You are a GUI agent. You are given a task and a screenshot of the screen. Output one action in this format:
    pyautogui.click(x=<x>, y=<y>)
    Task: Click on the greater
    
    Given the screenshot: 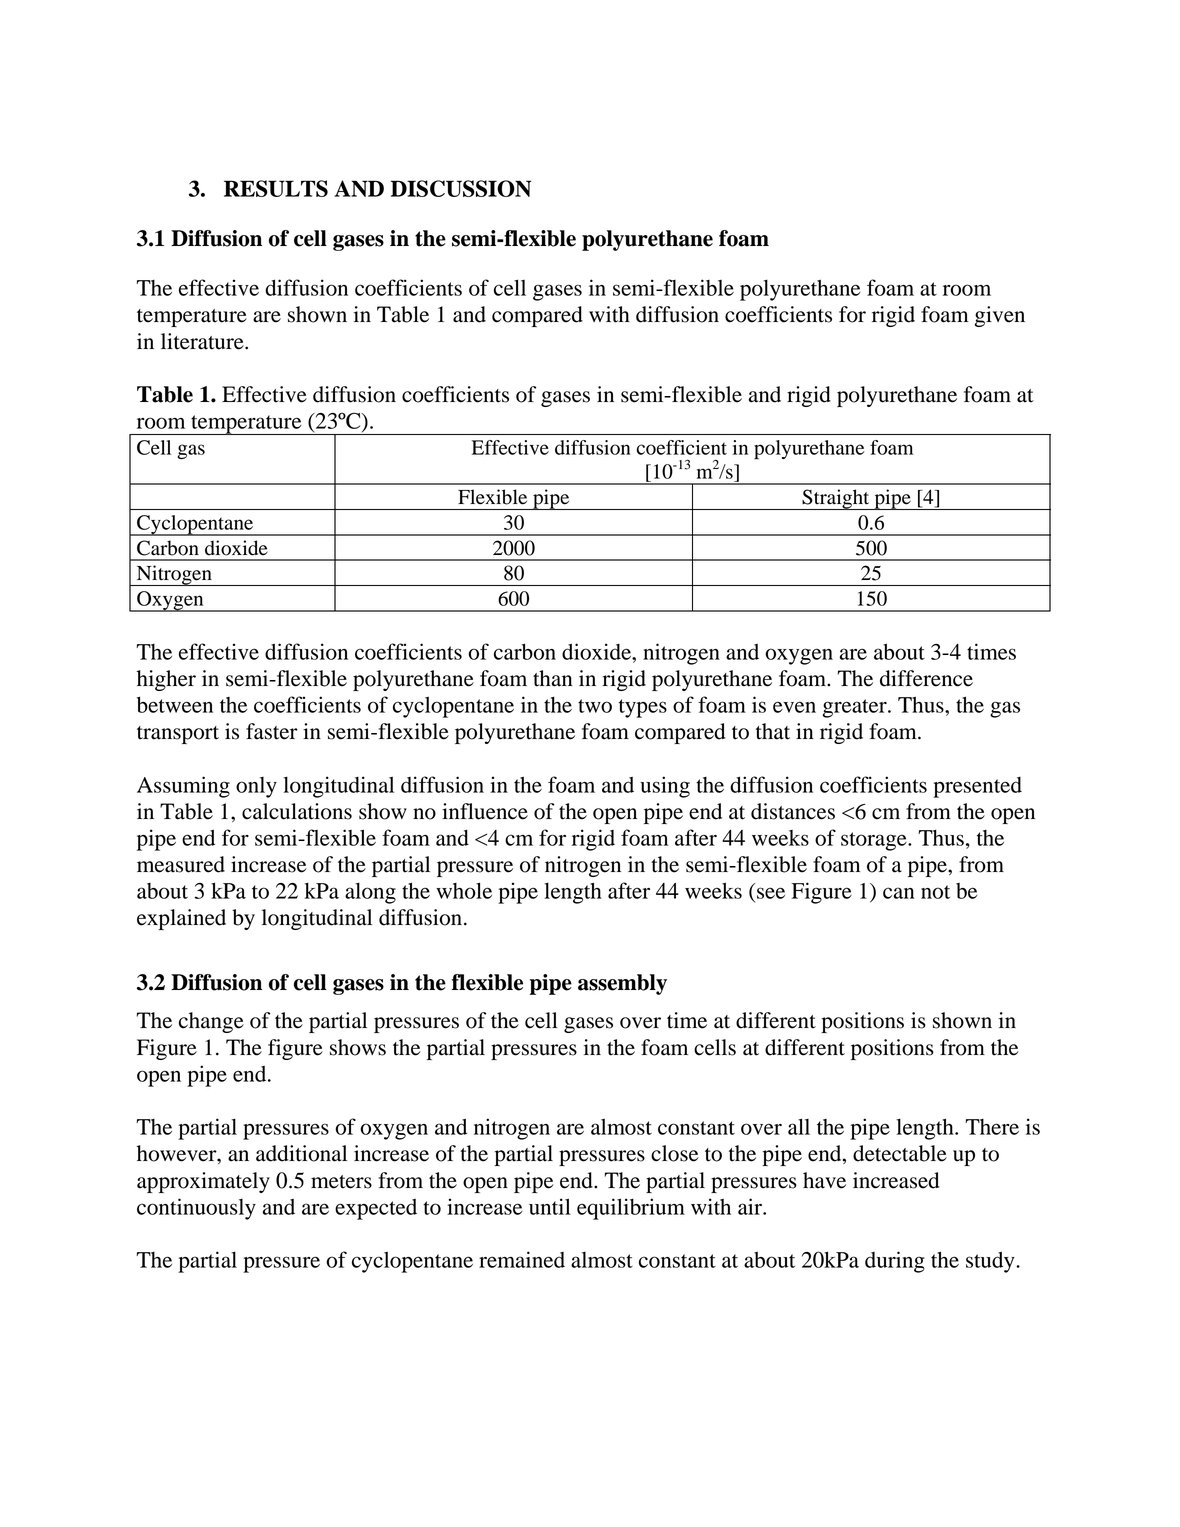 What is the action you would take?
    pyautogui.click(x=856, y=708)
